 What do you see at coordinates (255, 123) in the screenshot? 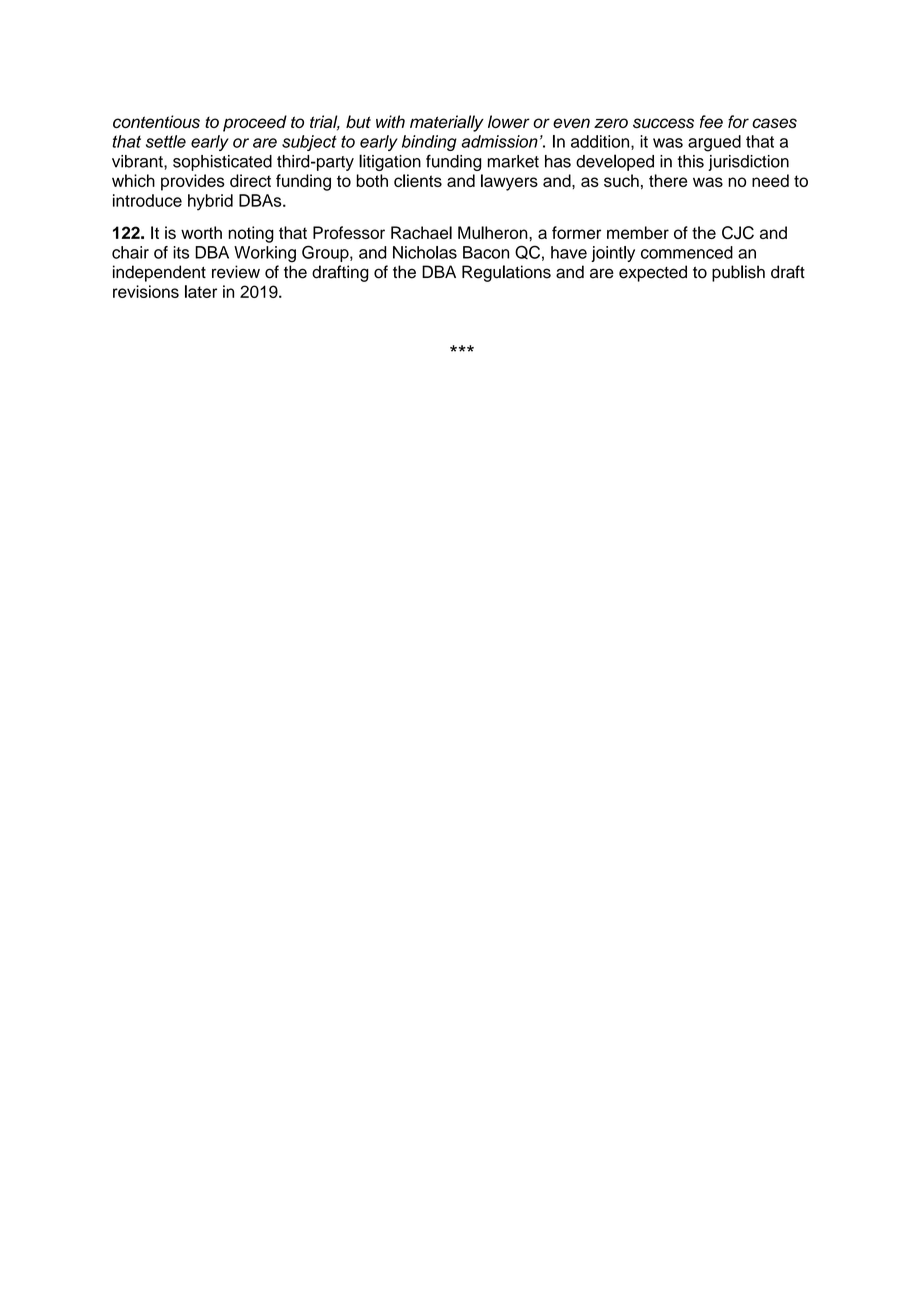
I see `proceed` at bounding box center [255, 123].
